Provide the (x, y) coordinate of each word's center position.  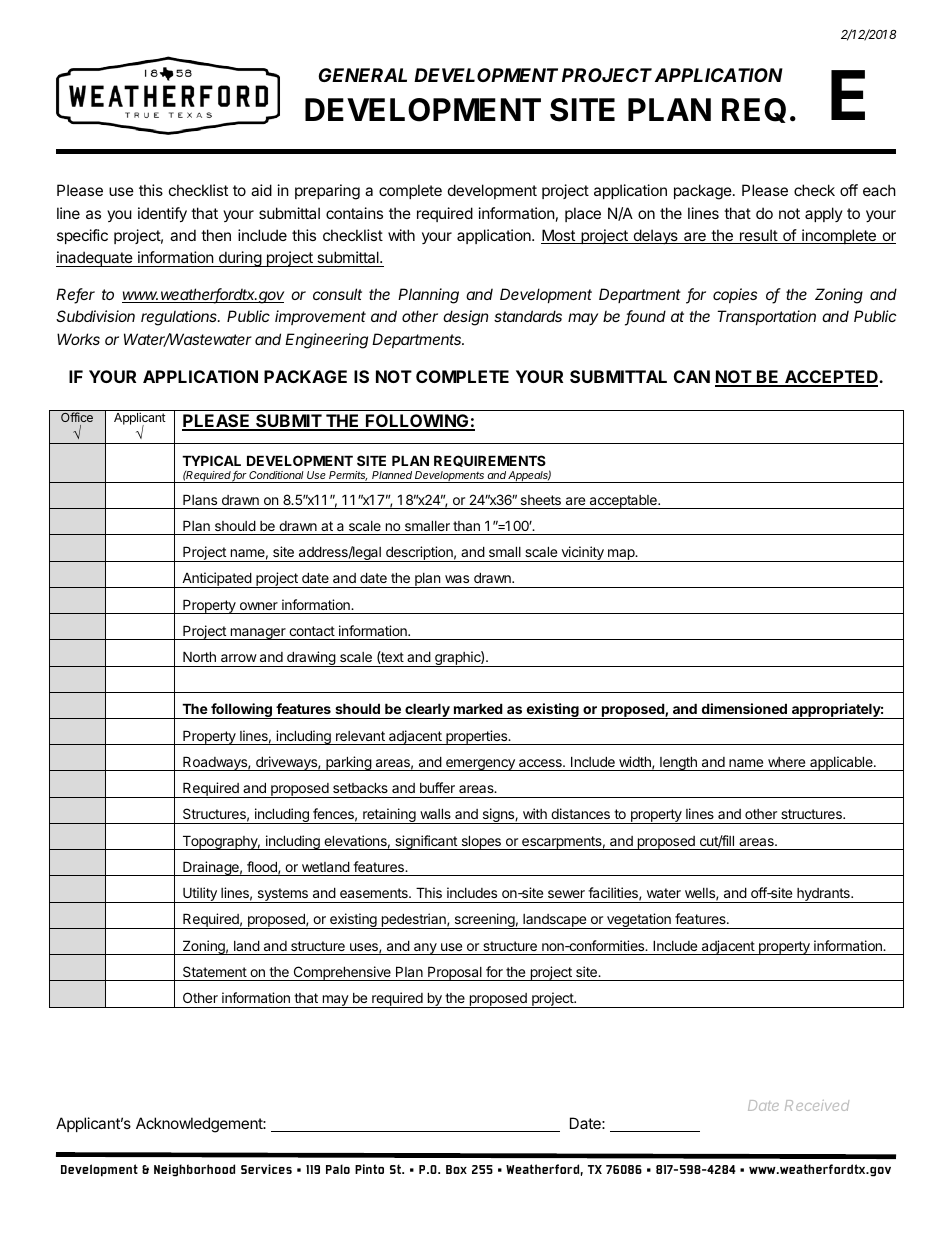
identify (162, 214)
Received (817, 1105)
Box (456, 1169)
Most (559, 236)
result (758, 236)
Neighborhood (194, 1170)
